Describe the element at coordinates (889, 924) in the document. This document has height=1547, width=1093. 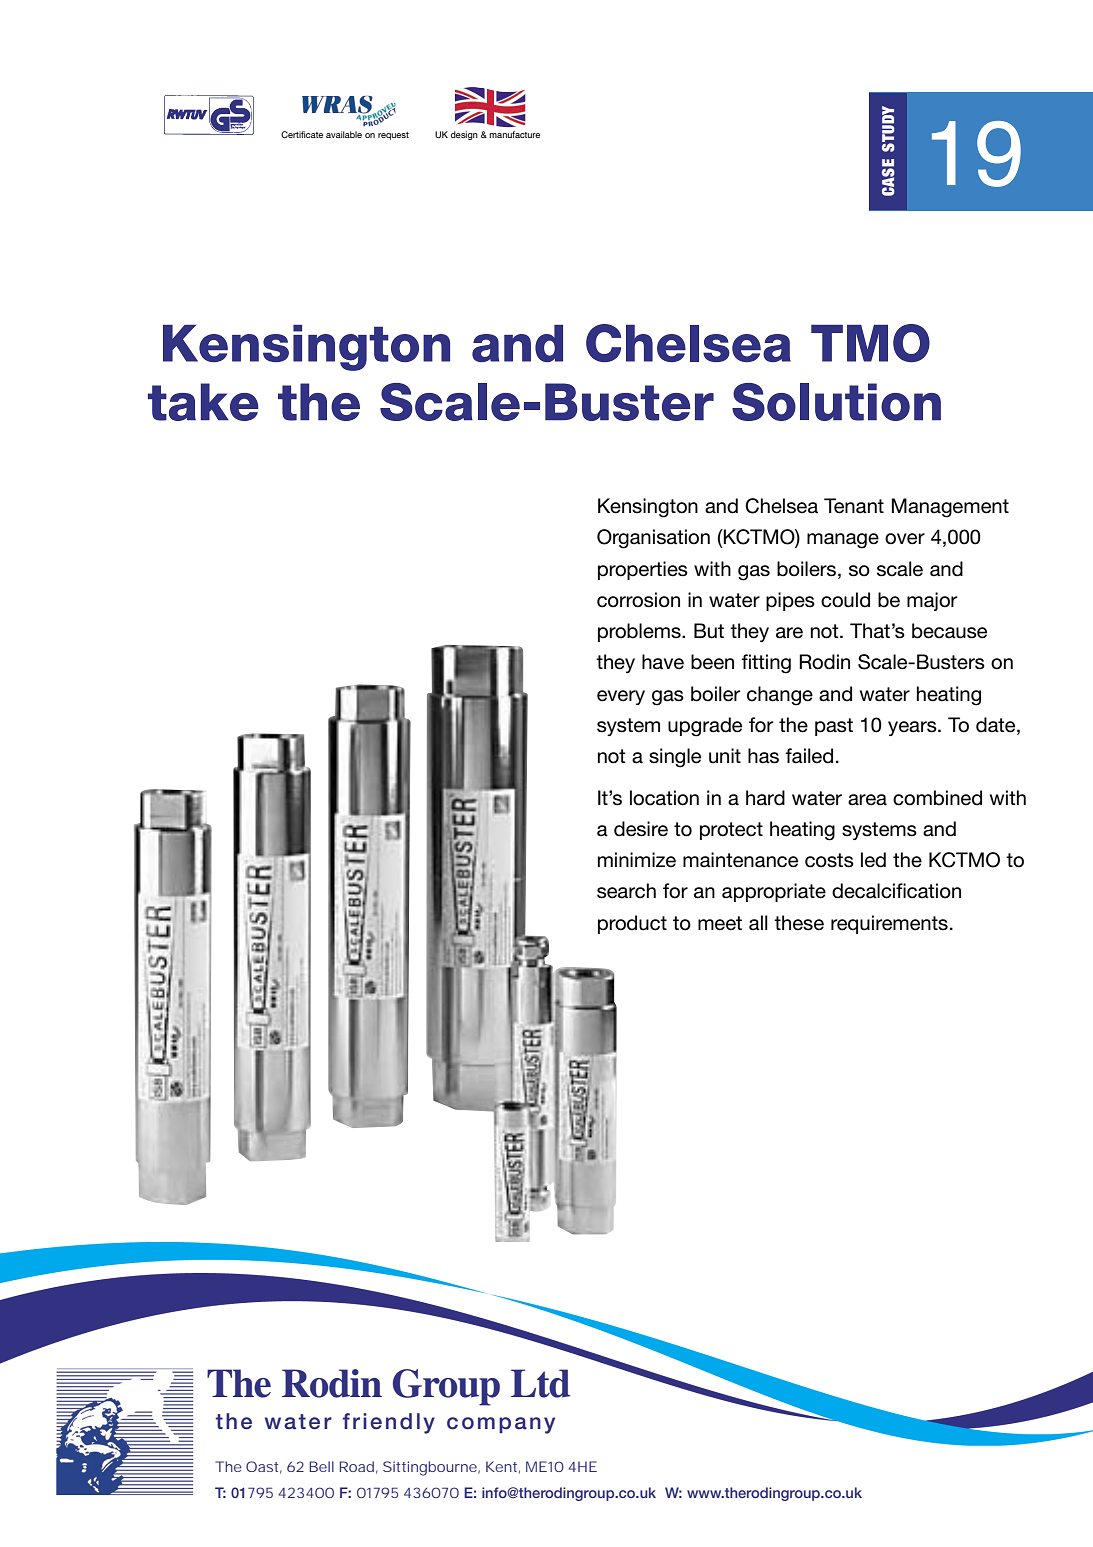
I see `requirements` at that location.
